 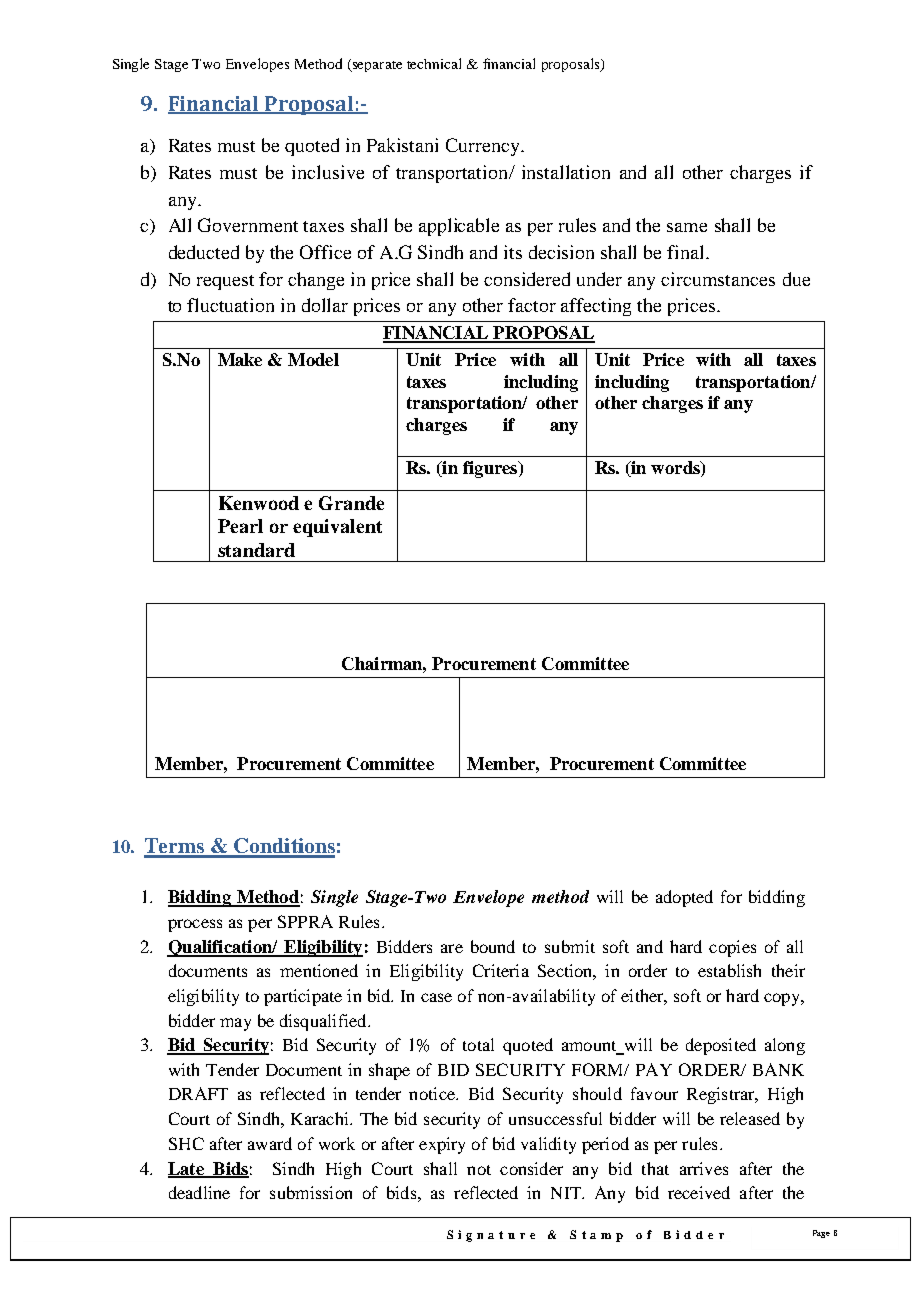 What do you see at coordinates (548, 1145) in the screenshot?
I see `validity` at bounding box center [548, 1145].
